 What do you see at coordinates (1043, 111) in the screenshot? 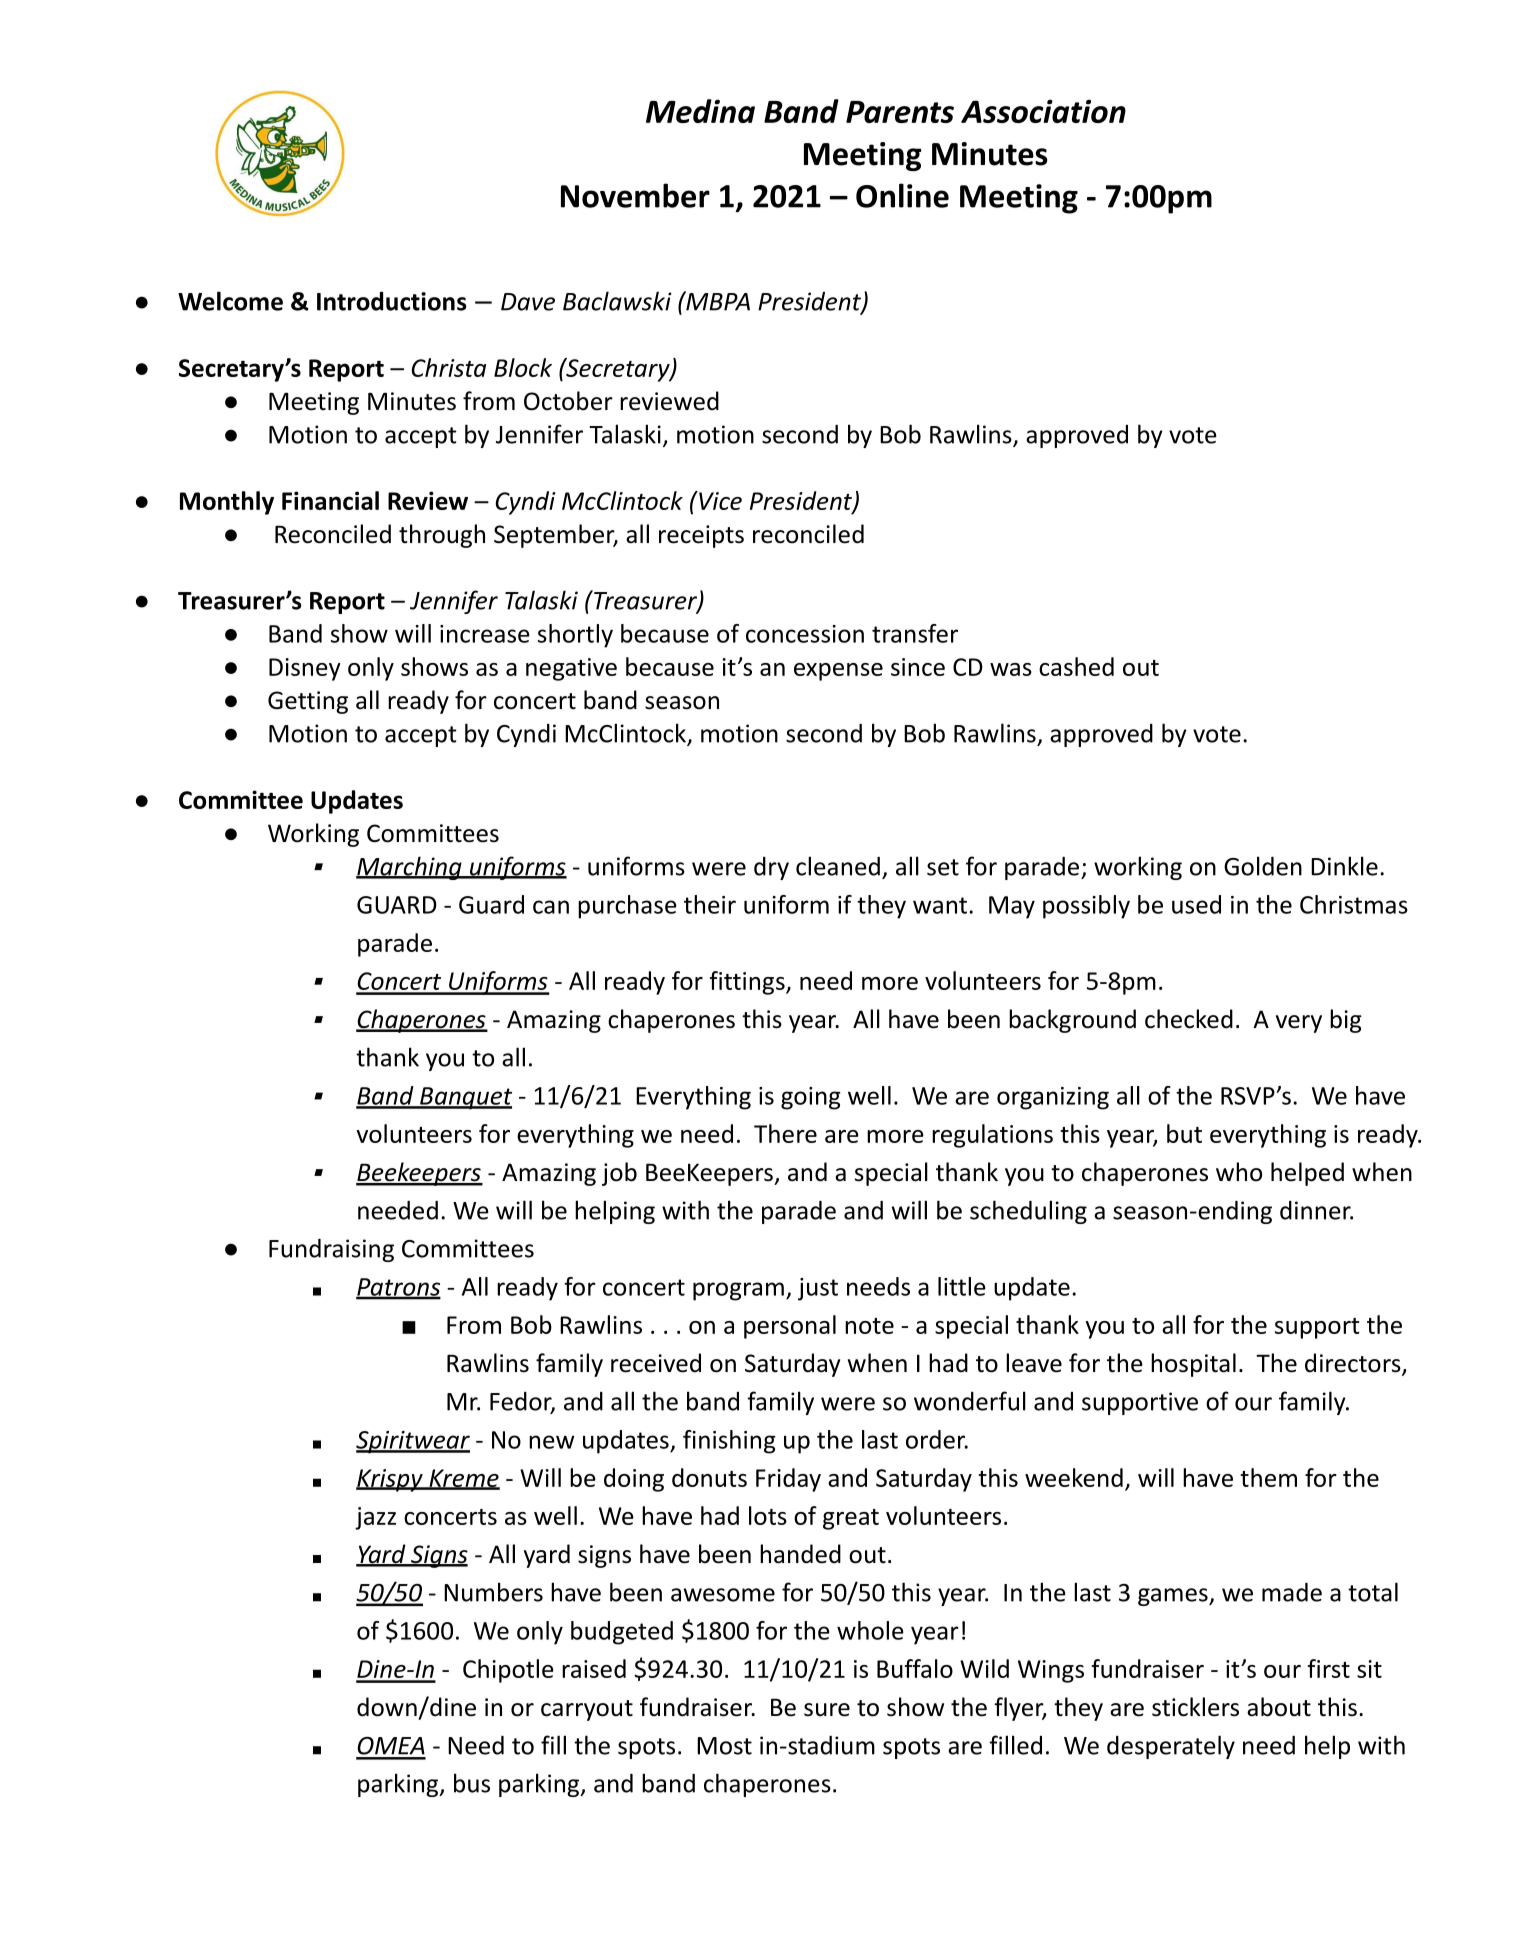
I see `Association` at bounding box center [1043, 111].
